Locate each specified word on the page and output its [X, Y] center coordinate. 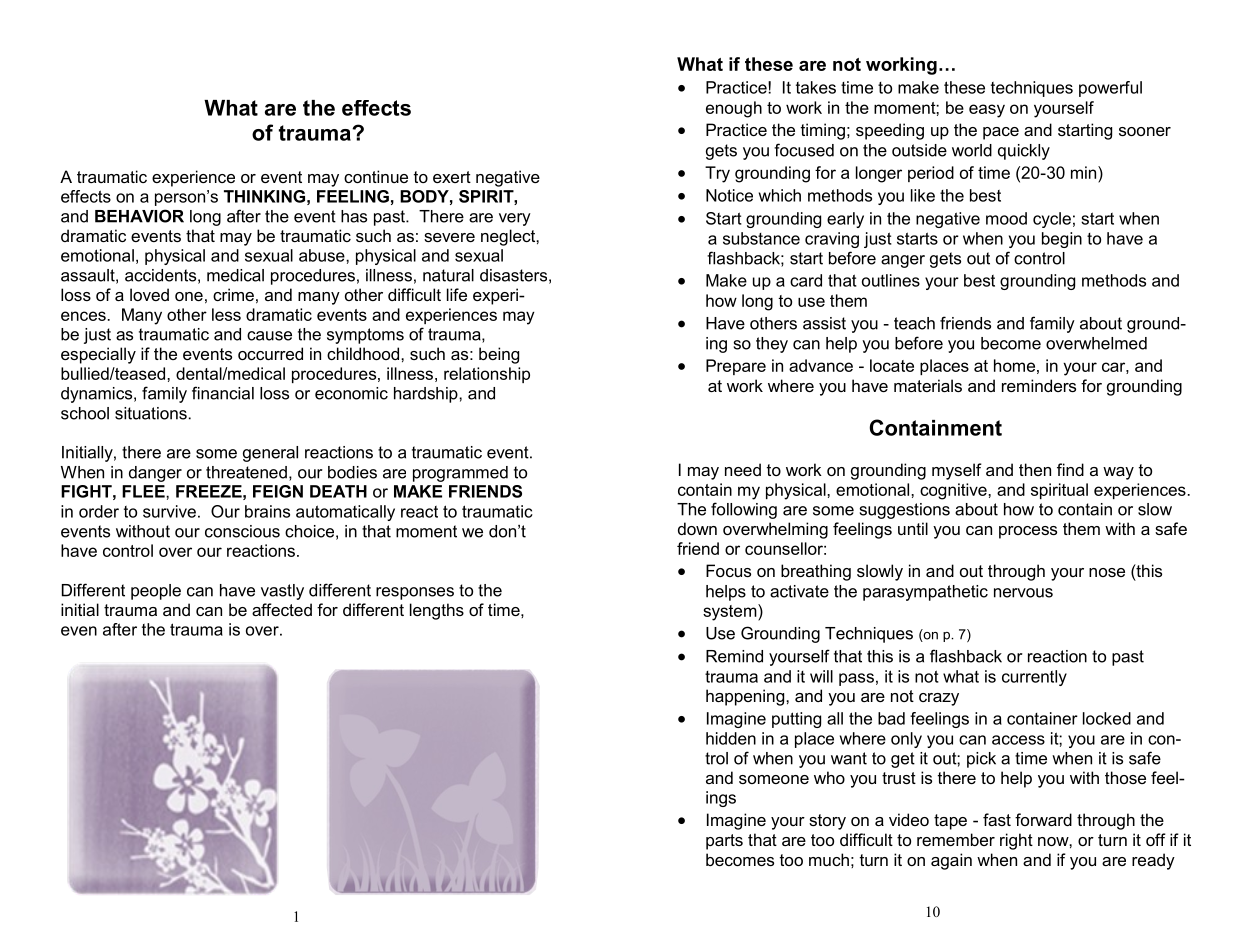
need [743, 469]
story [827, 822]
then [1035, 469]
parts [724, 842]
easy [987, 111]
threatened [246, 472]
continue [376, 176]
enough [734, 109]
